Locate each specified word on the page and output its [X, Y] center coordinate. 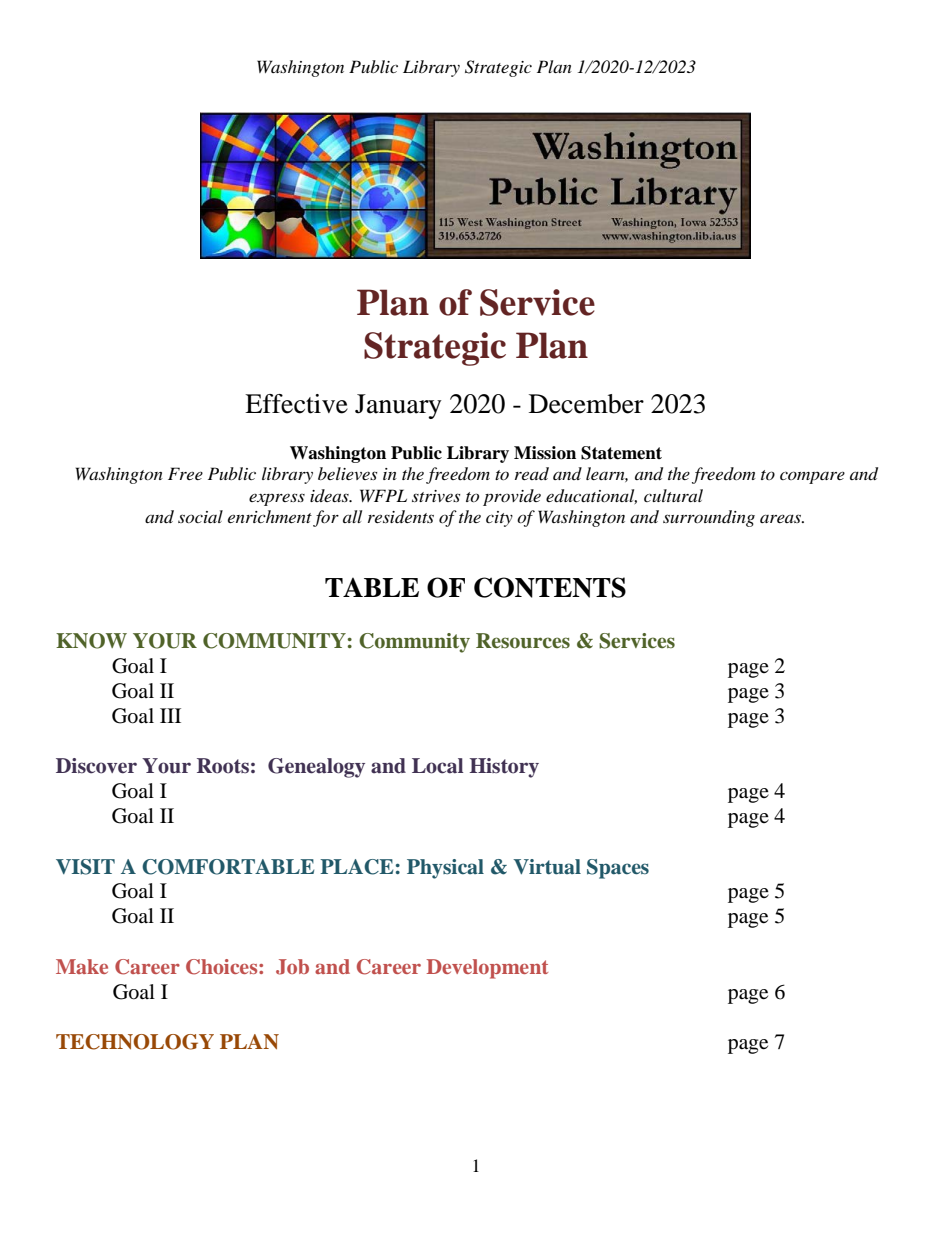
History [504, 768]
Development [487, 969]
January [398, 406]
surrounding [709, 518]
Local [437, 766]
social [200, 516]
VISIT [85, 867]
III [170, 715]
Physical [445, 869]
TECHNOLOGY [135, 1042]
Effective [296, 404]
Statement [621, 453]
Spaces [618, 869]
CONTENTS [550, 587]
